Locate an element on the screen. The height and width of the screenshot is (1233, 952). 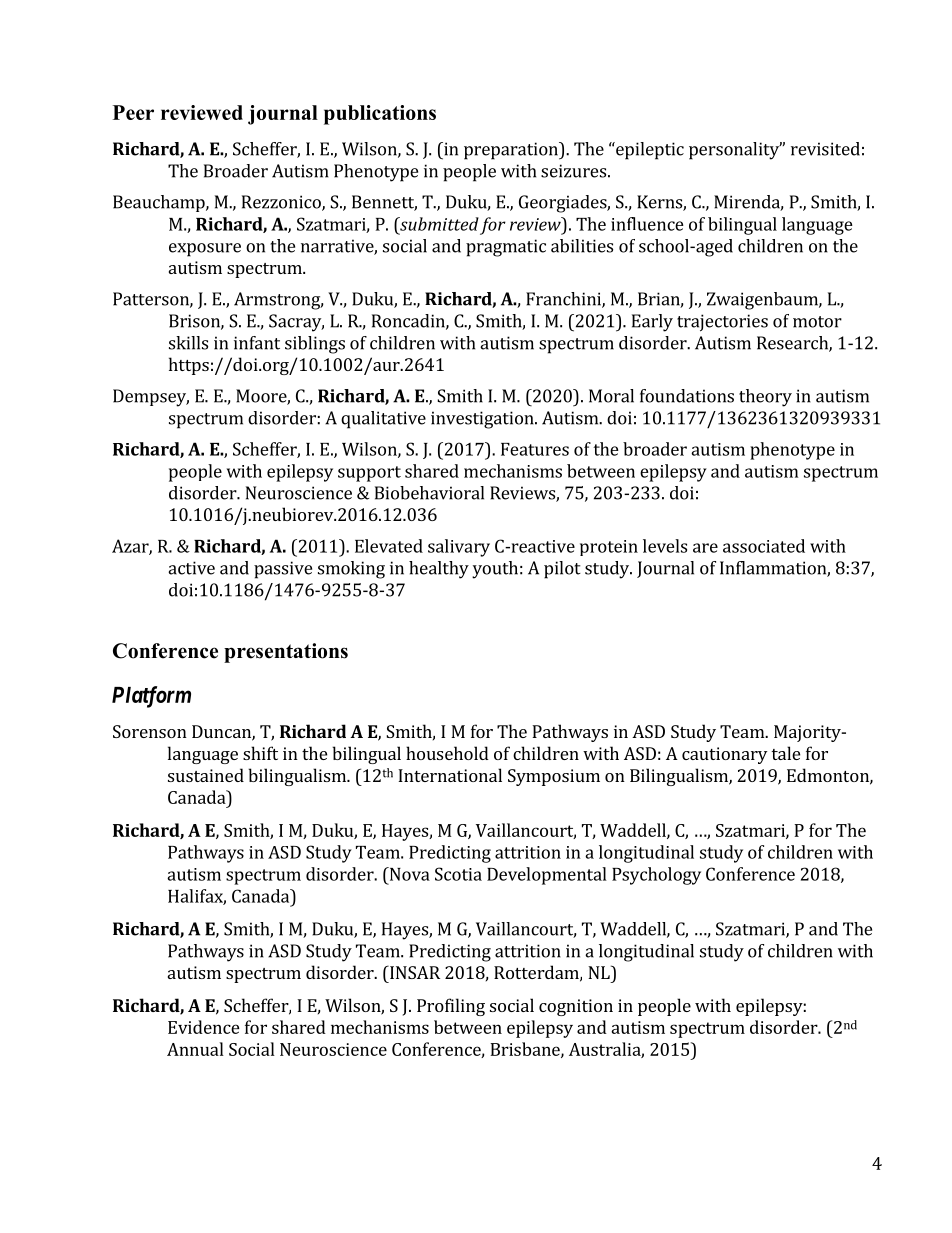
skills is located at coordinates (188, 343).
